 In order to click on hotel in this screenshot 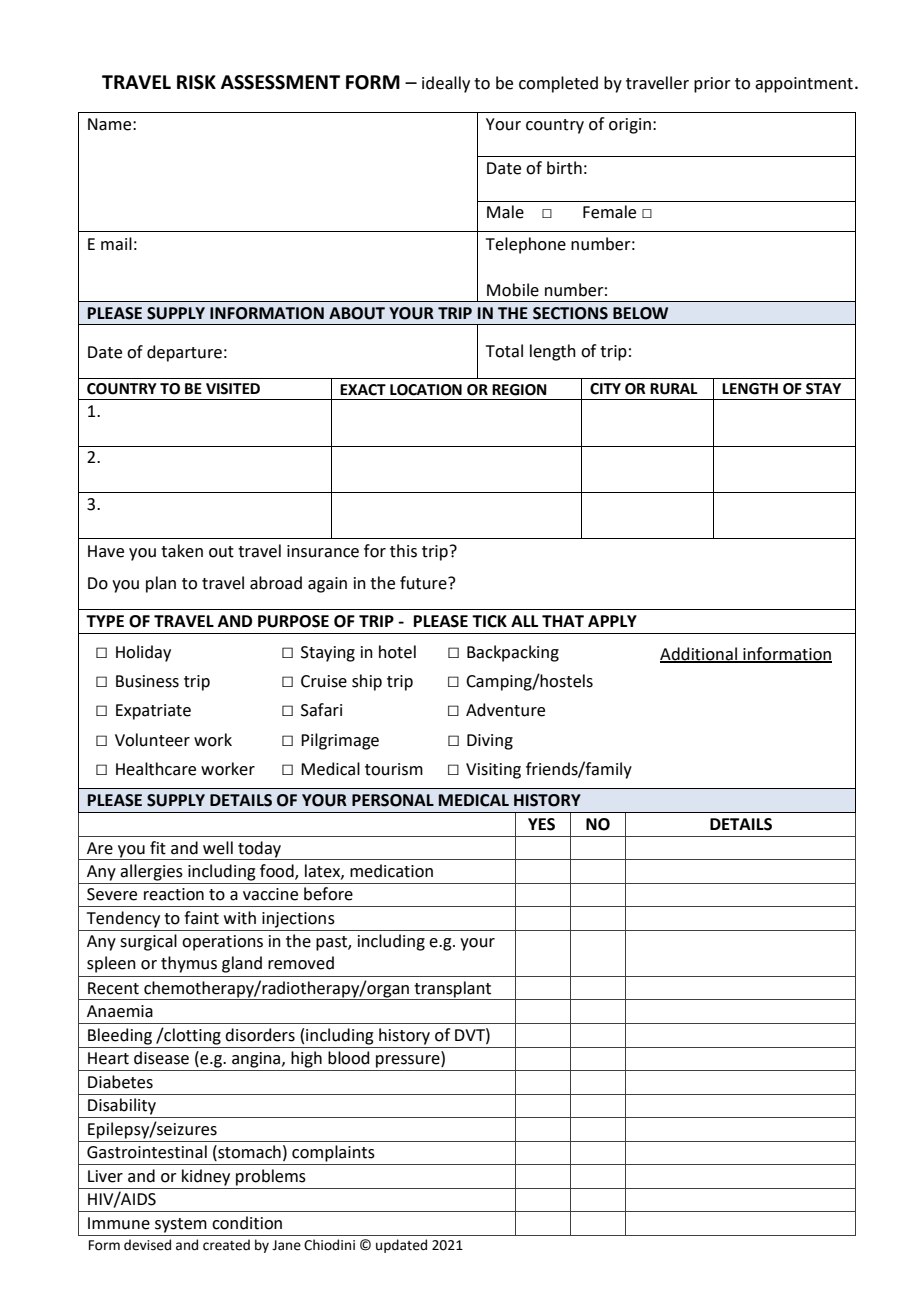, I will do `click(397, 652)`.
